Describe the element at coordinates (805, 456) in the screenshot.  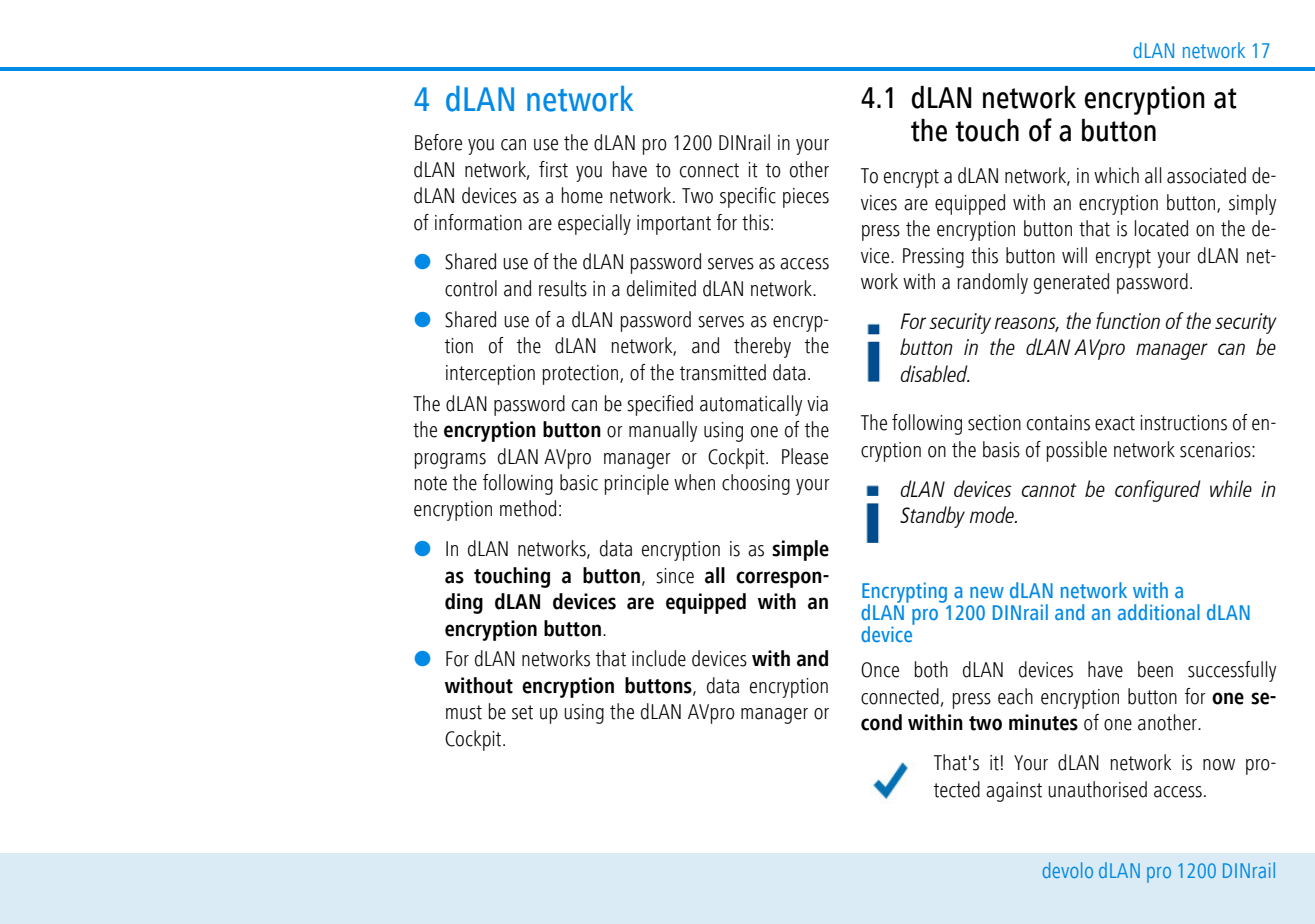
I see `Please` at that location.
